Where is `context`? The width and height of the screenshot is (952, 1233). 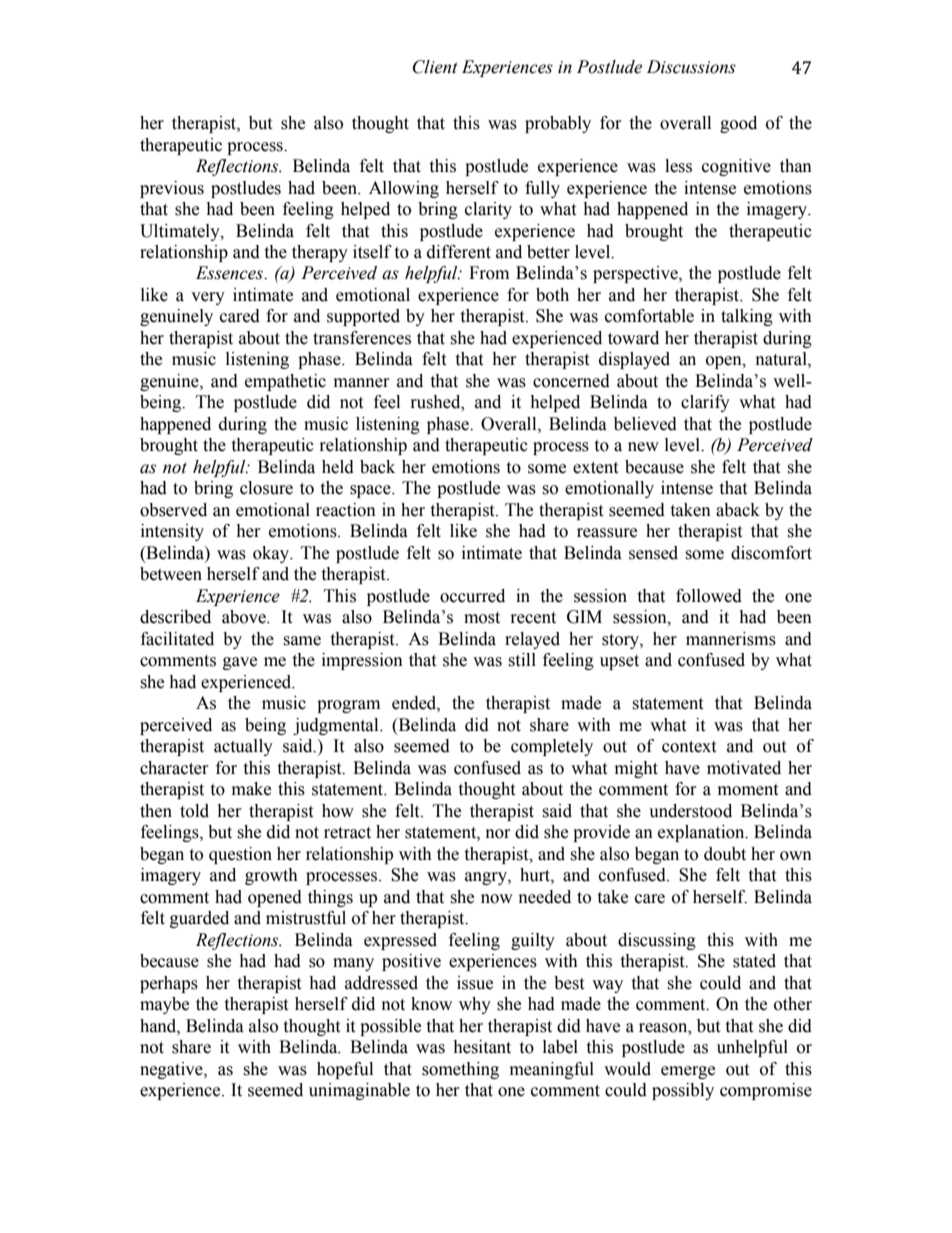
context is located at coordinates (689, 747).
